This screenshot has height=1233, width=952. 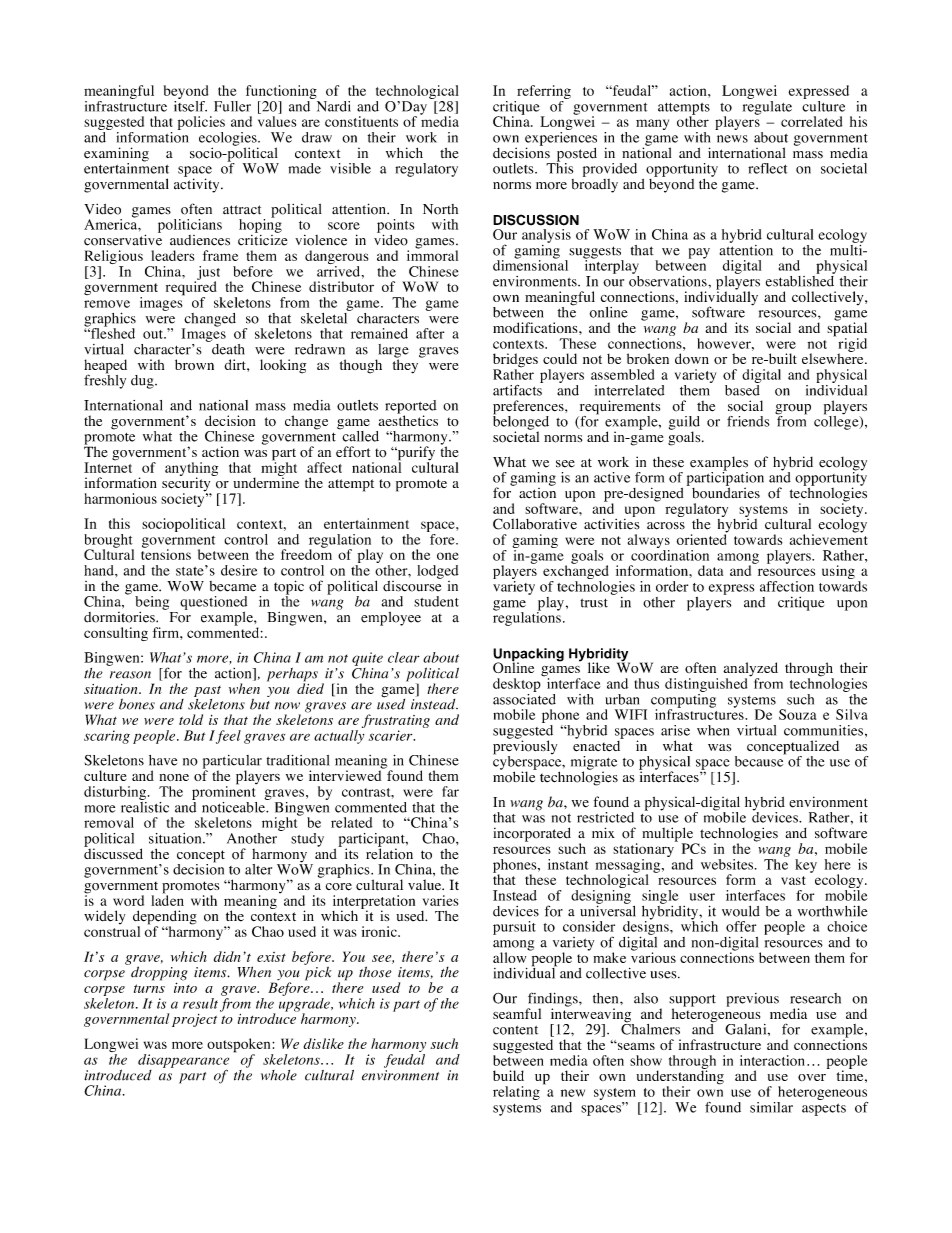 What do you see at coordinates (201, 123) in the screenshot?
I see `policies` at bounding box center [201, 123].
